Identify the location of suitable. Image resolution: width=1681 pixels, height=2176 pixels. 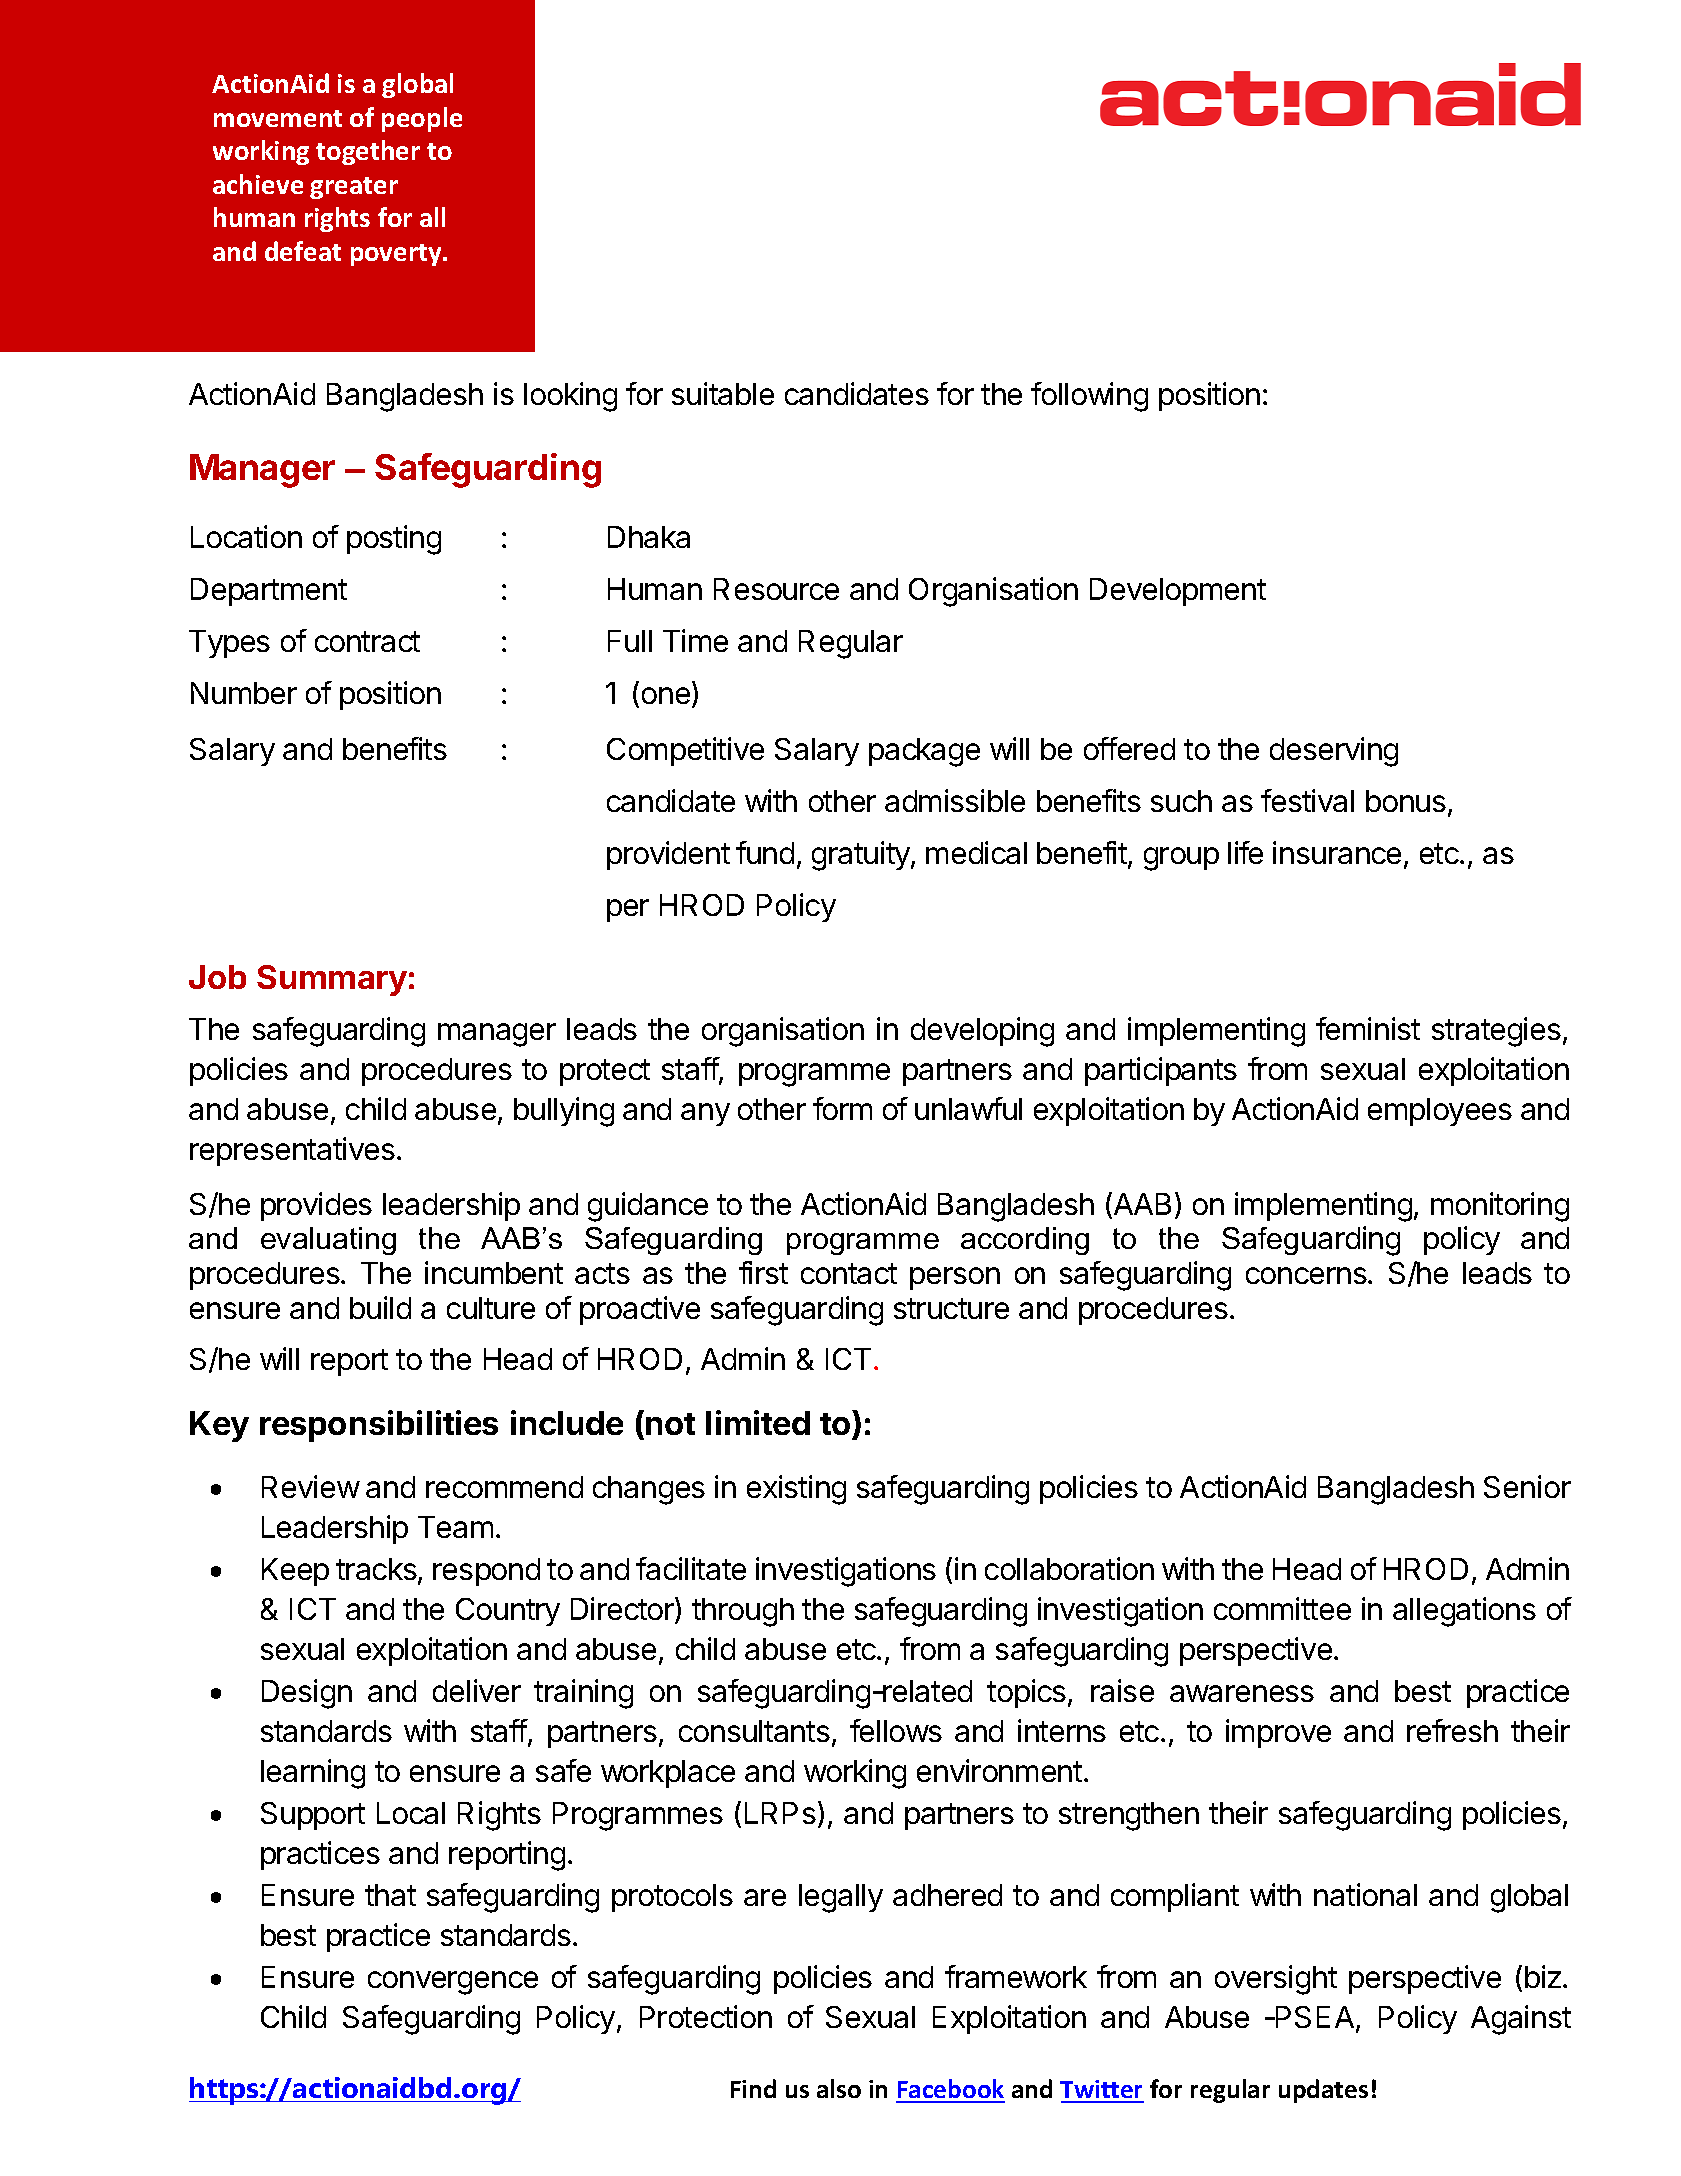
(723, 393).
